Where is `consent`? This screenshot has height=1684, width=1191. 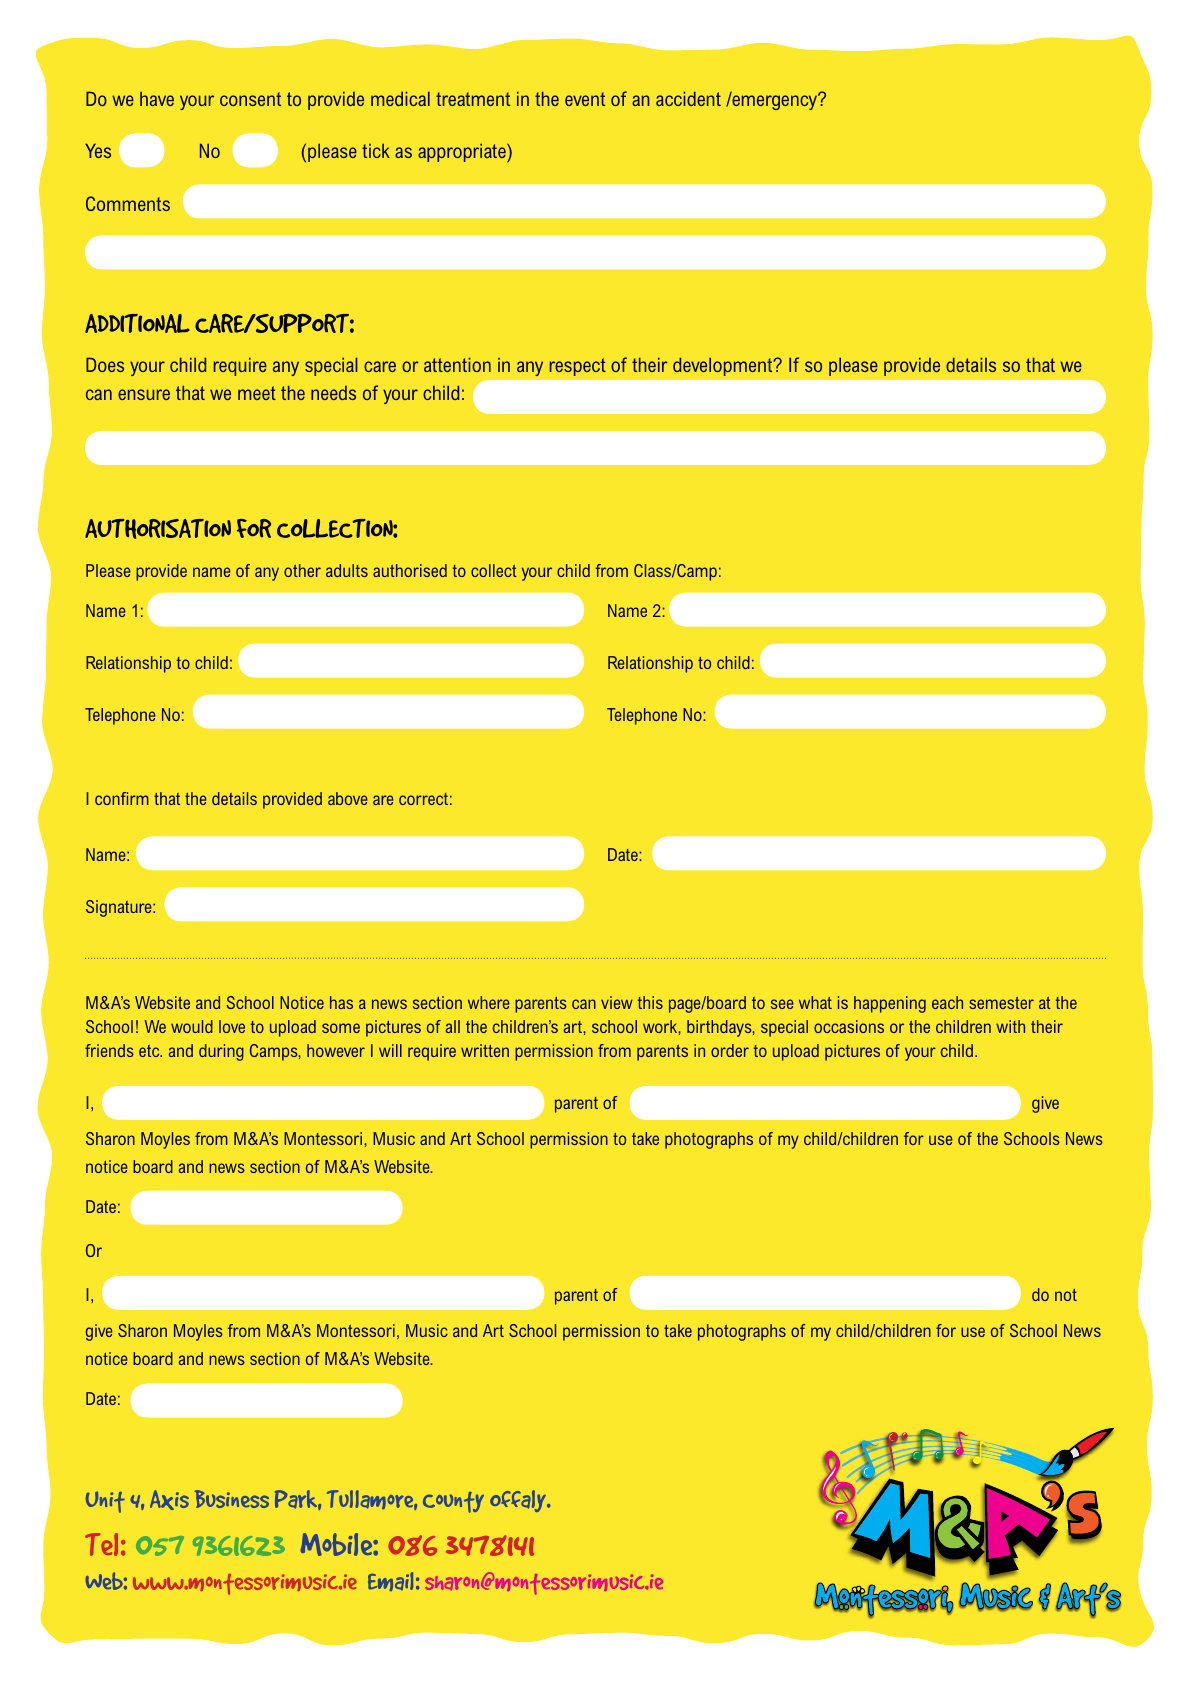
consent is located at coordinates (250, 99).
